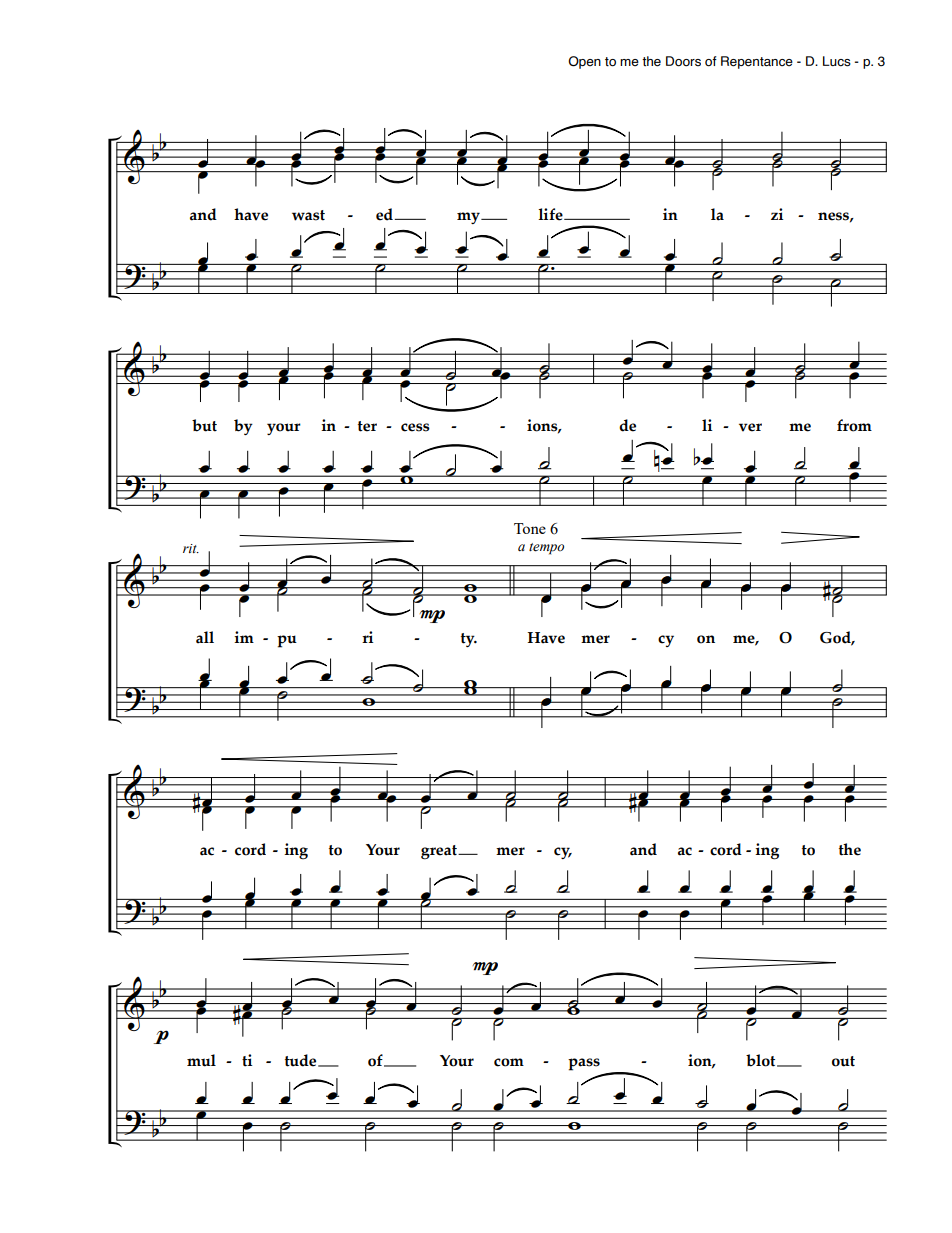 The image size is (952, 1233). Describe the element at coordinates (205, 637) in the screenshot. I see `all` at that location.
